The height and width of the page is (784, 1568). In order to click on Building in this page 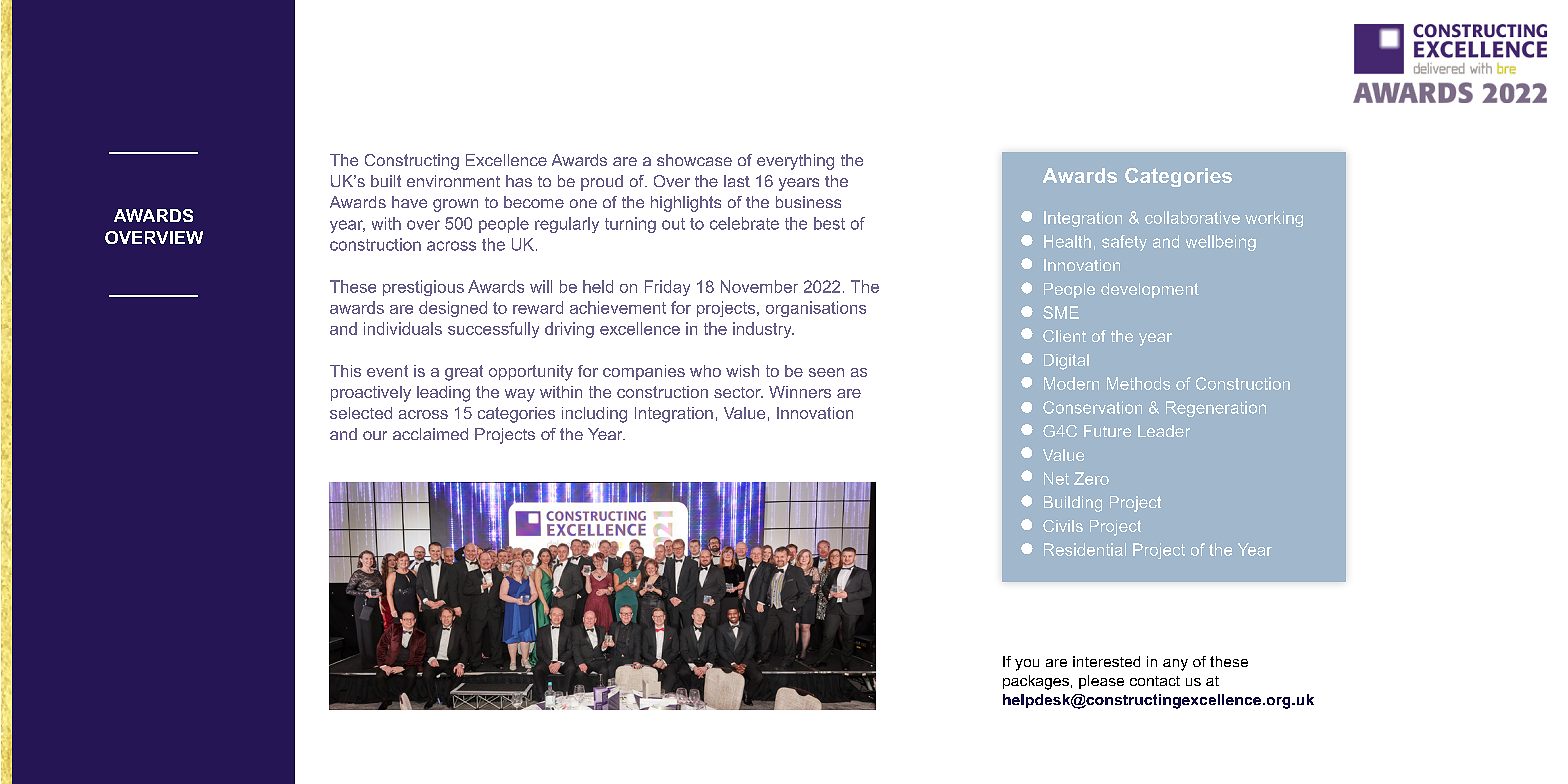, I will do `click(1073, 504)`.
